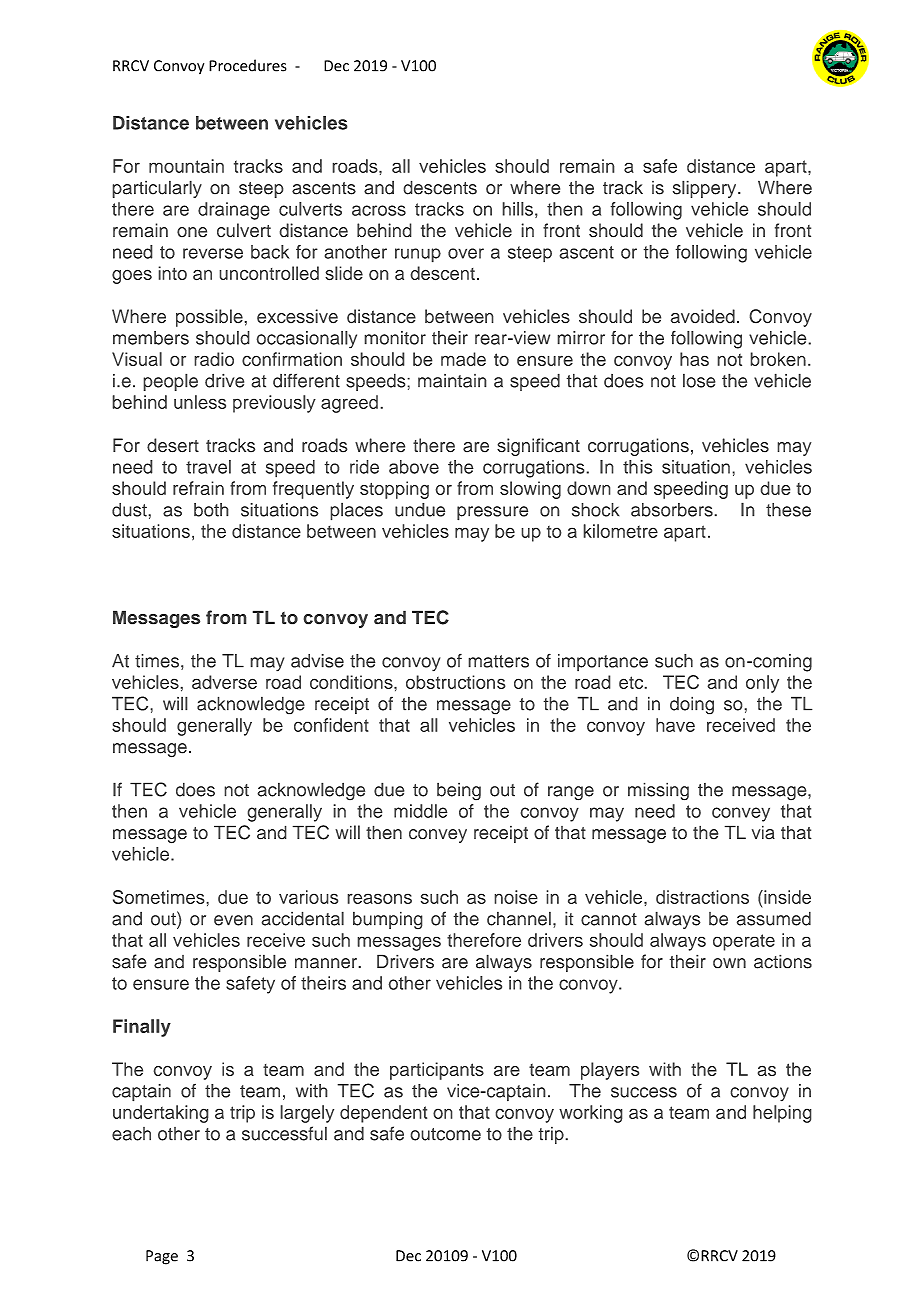  I want to click on doing, so click(692, 705).
